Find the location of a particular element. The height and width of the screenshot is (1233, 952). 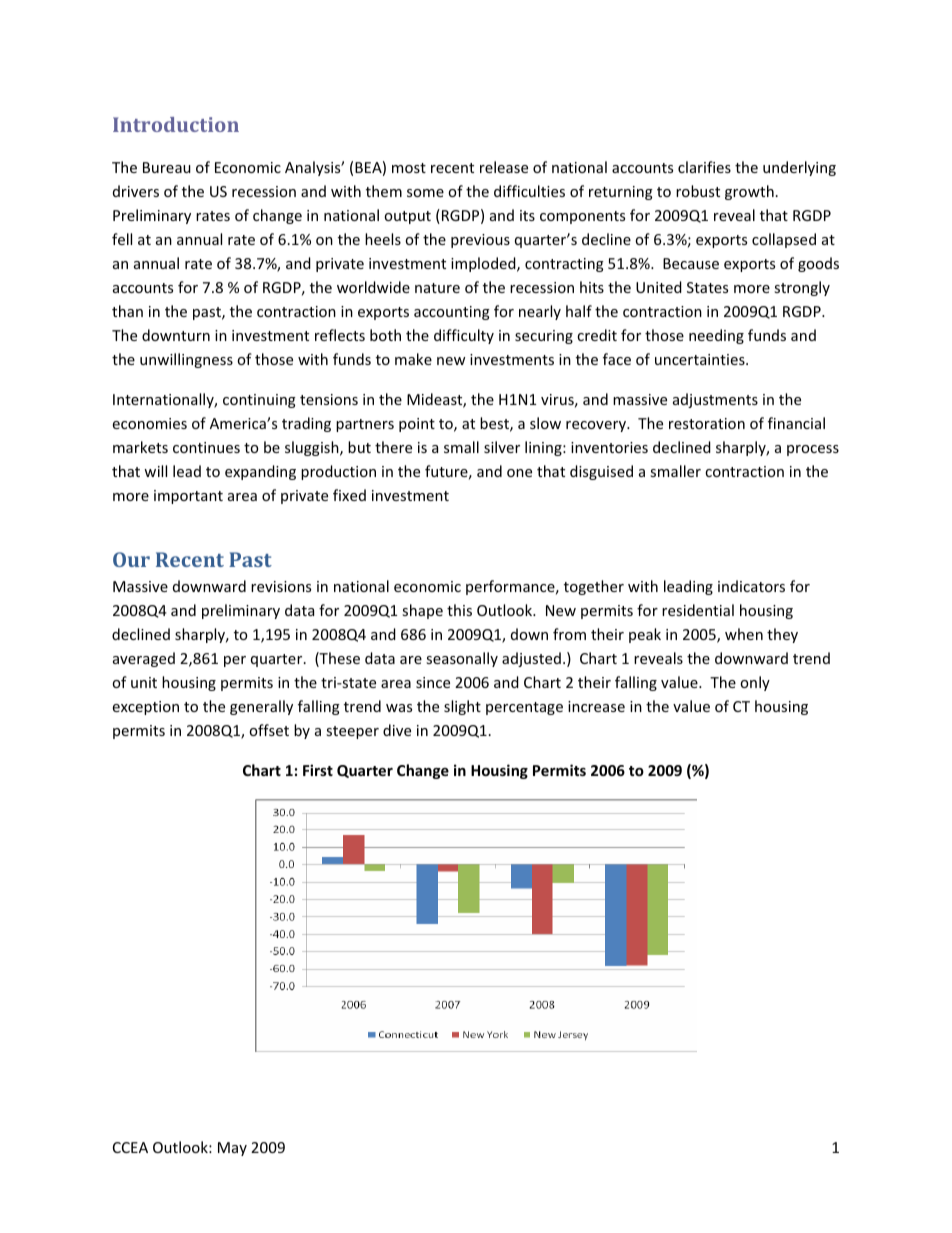

indicators is located at coordinates (751, 586).
